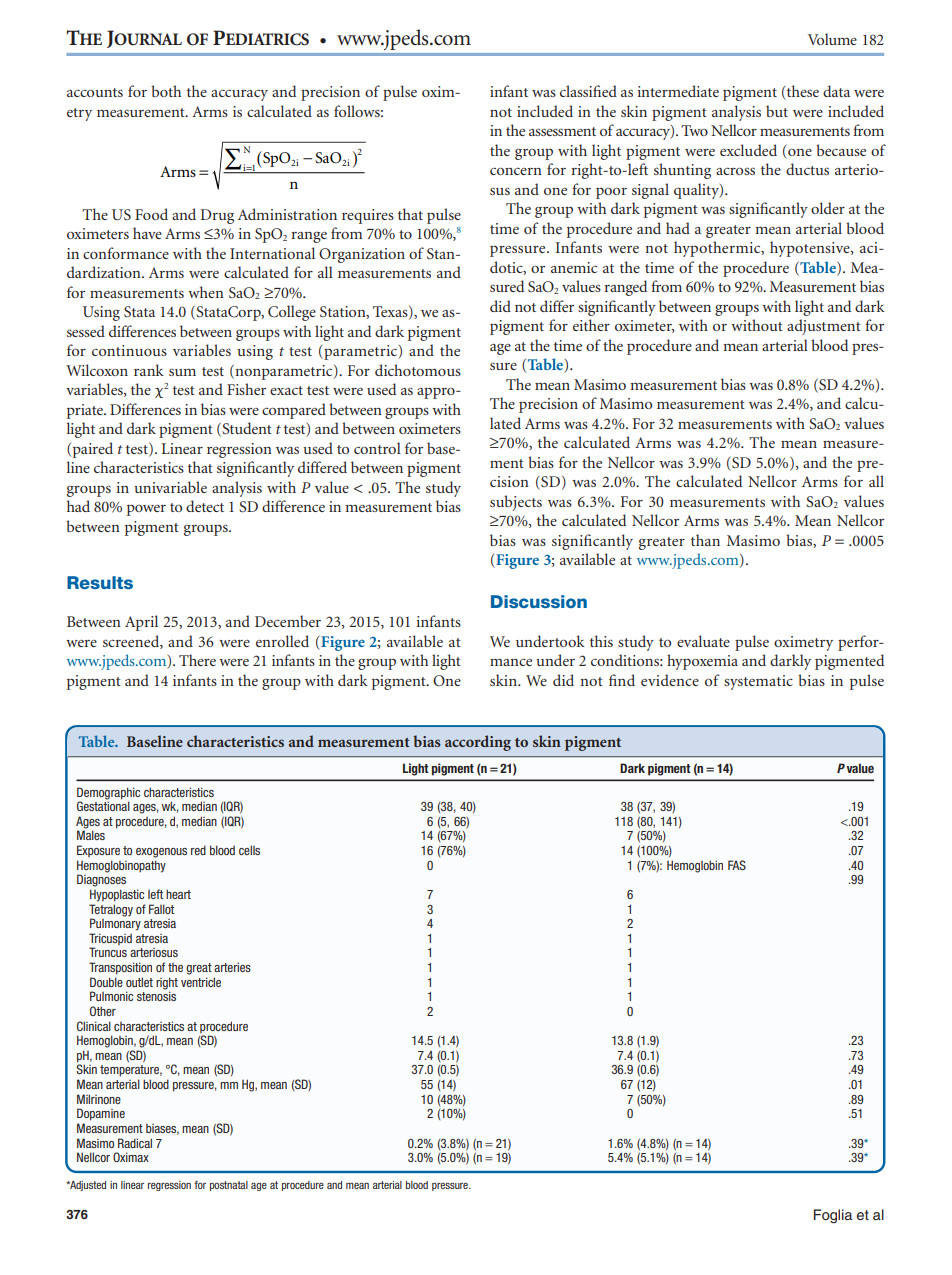 Image resolution: width=952 pixels, height=1275 pixels. Describe the element at coordinates (141, 623) in the screenshot. I see `April` at that location.
